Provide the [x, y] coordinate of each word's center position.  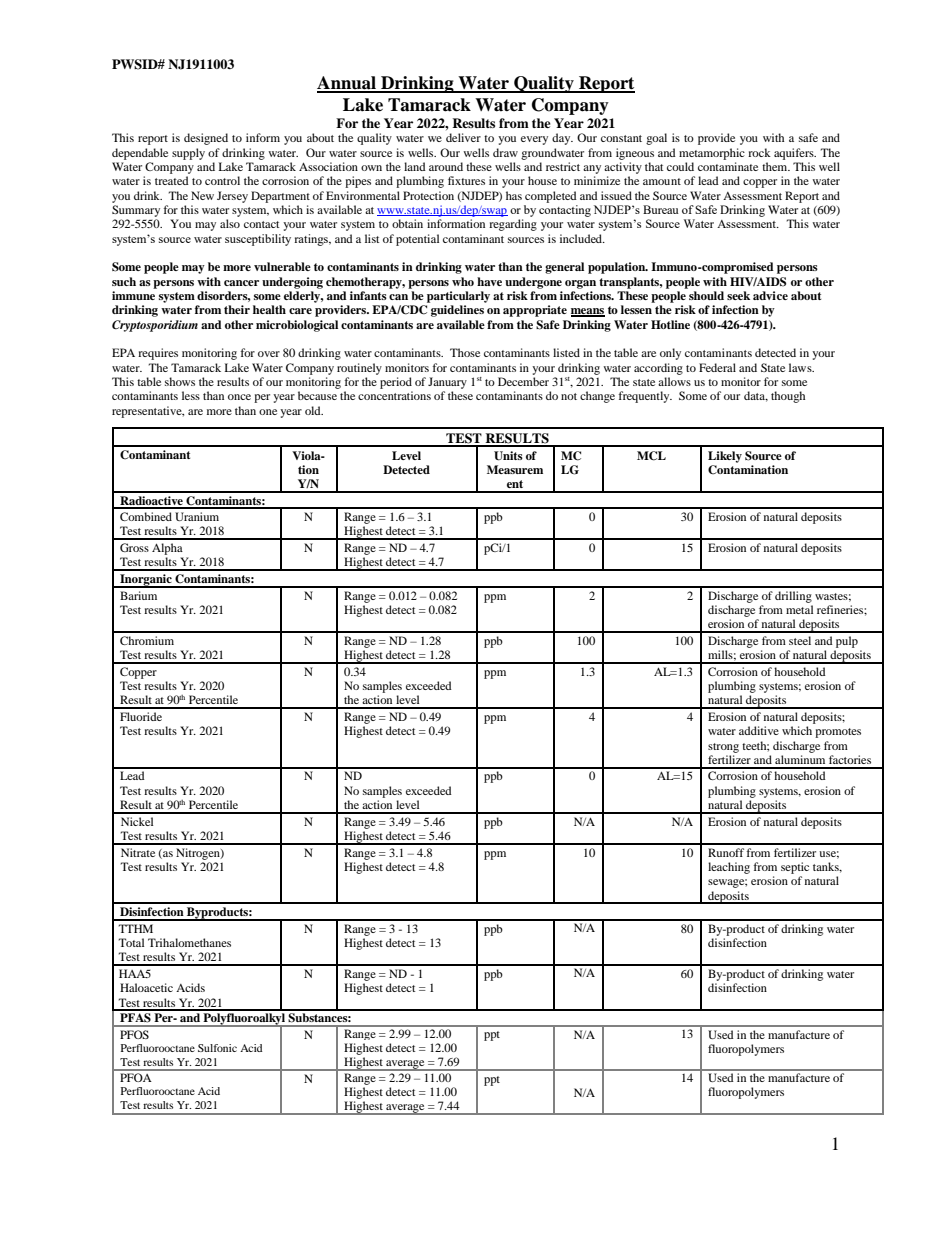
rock [759, 152]
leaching [729, 868]
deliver [463, 137]
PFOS [134, 1034]
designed [206, 139]
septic [795, 868]
